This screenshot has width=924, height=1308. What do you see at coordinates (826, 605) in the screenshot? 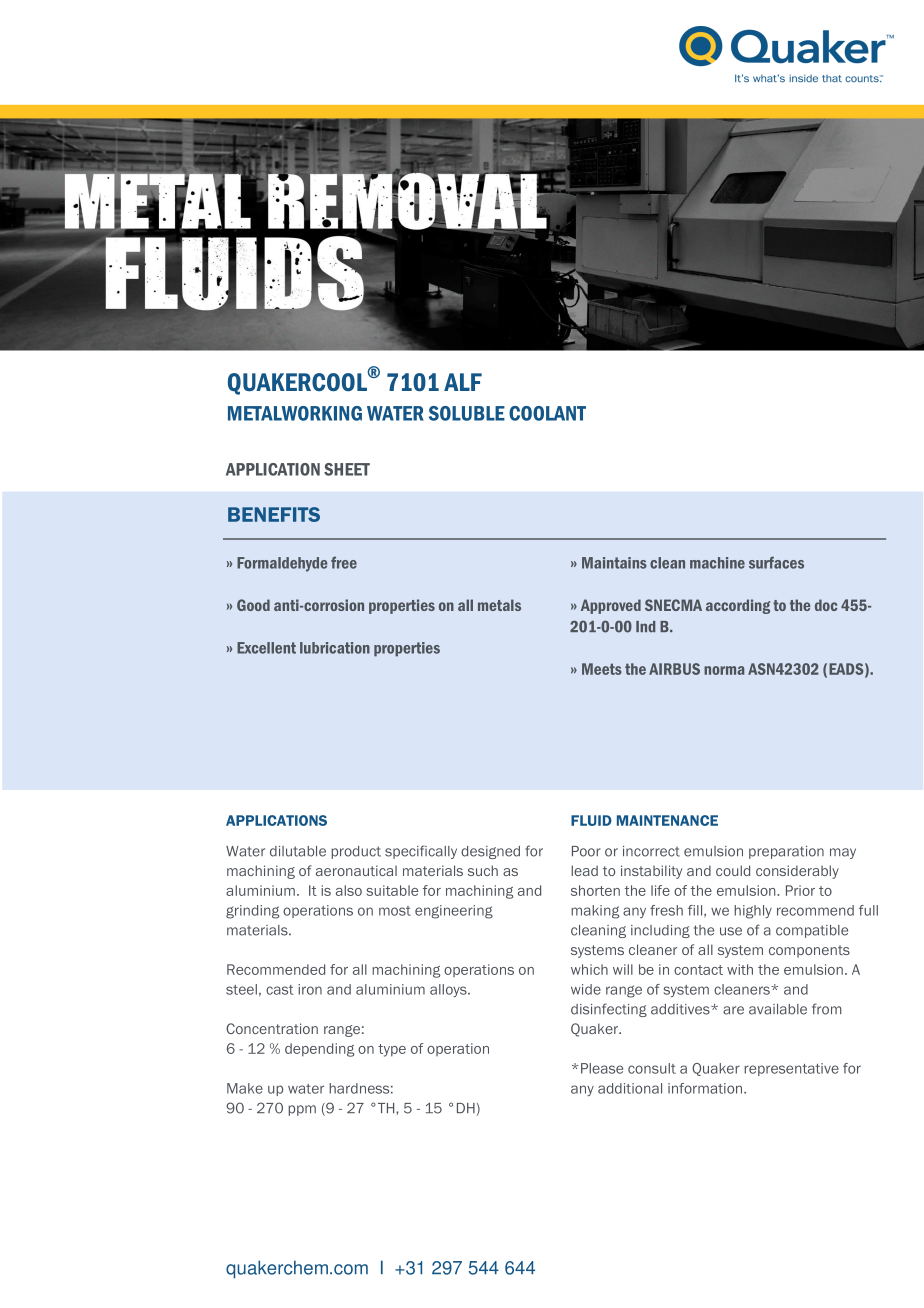
I see `doc` at bounding box center [826, 605].
